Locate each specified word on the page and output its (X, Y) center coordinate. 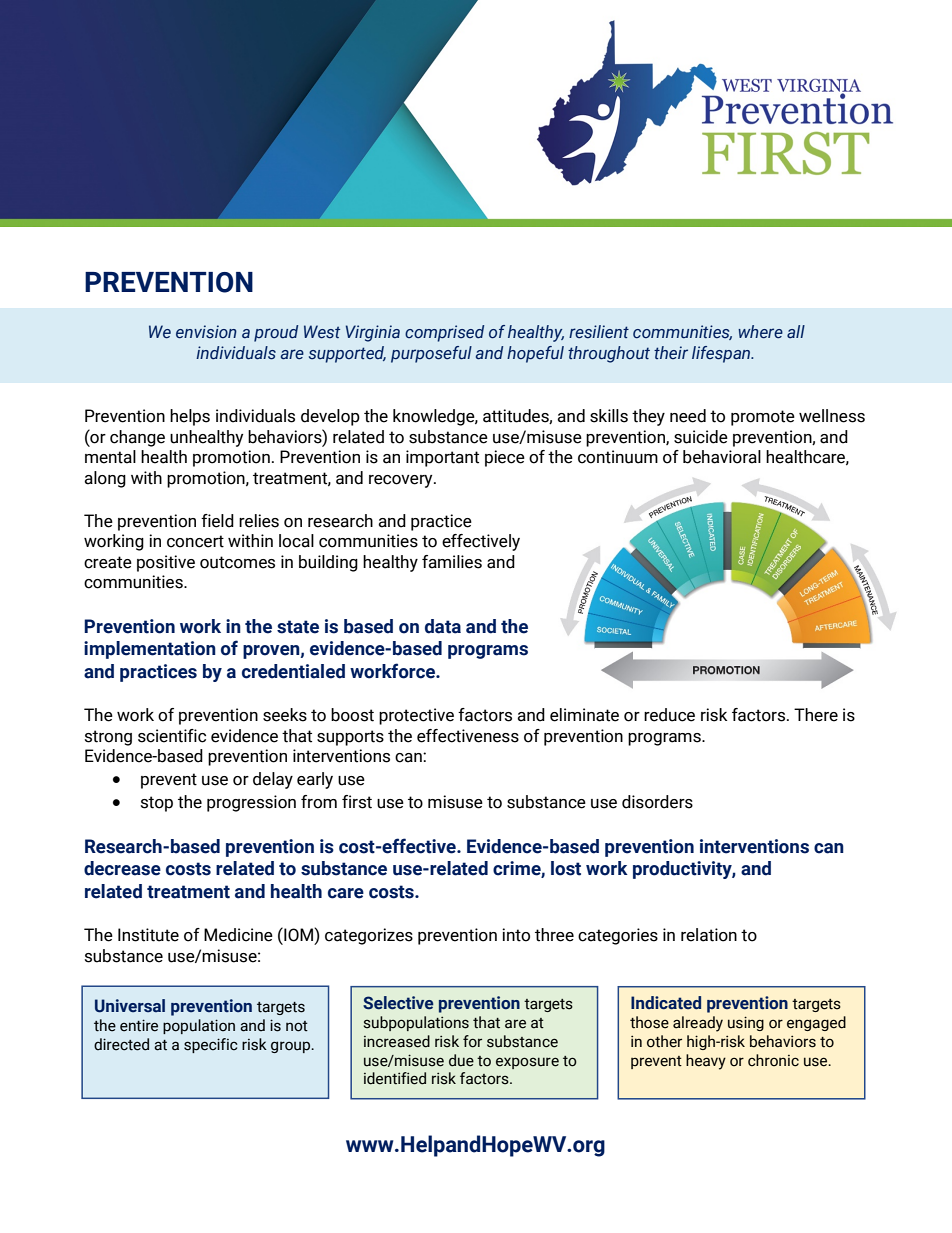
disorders (657, 802)
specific (211, 1045)
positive (166, 563)
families (452, 562)
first (357, 802)
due (461, 1060)
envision (206, 332)
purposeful (431, 354)
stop (157, 804)
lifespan (722, 354)
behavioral (722, 457)
